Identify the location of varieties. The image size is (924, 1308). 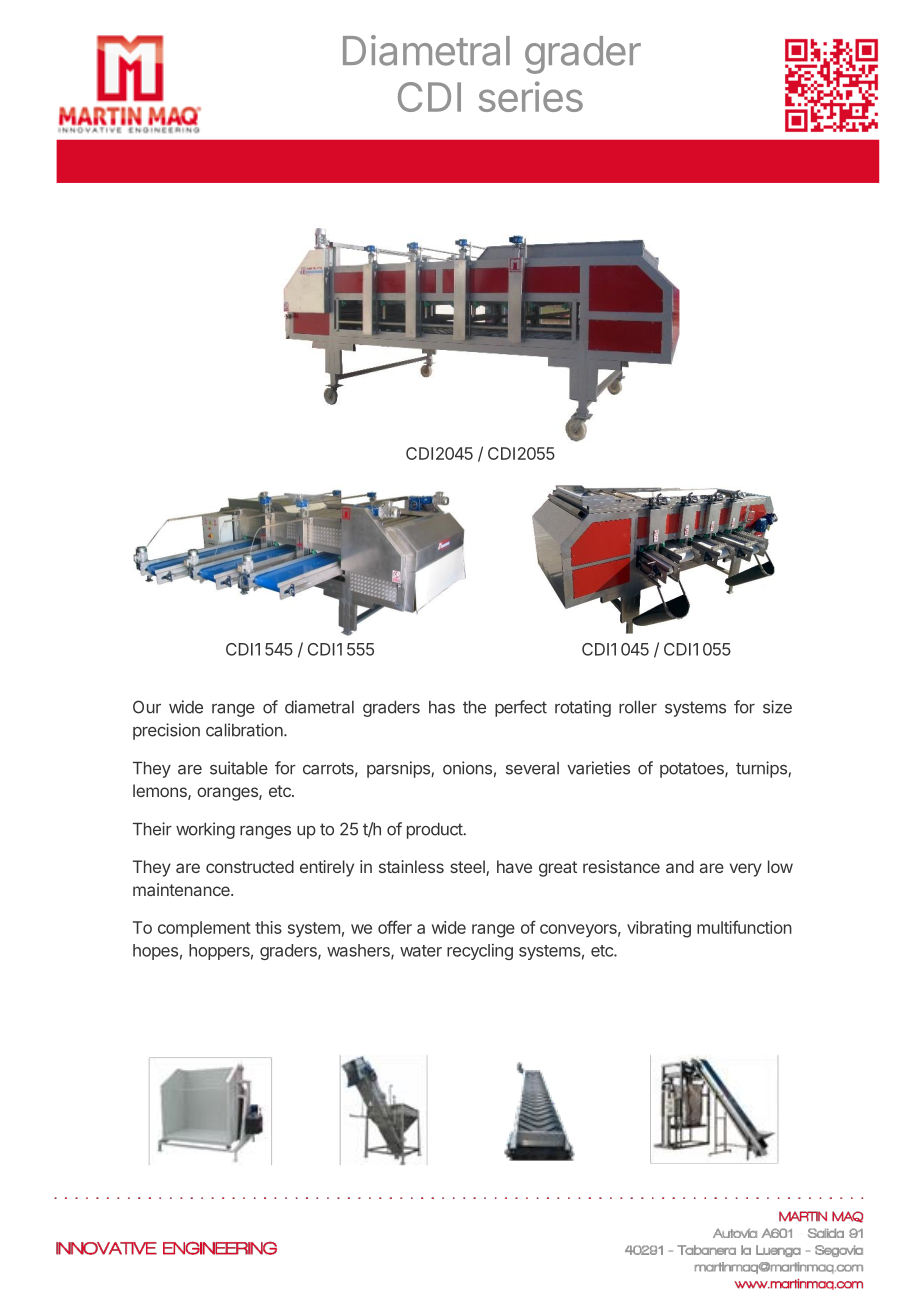
(598, 768).
